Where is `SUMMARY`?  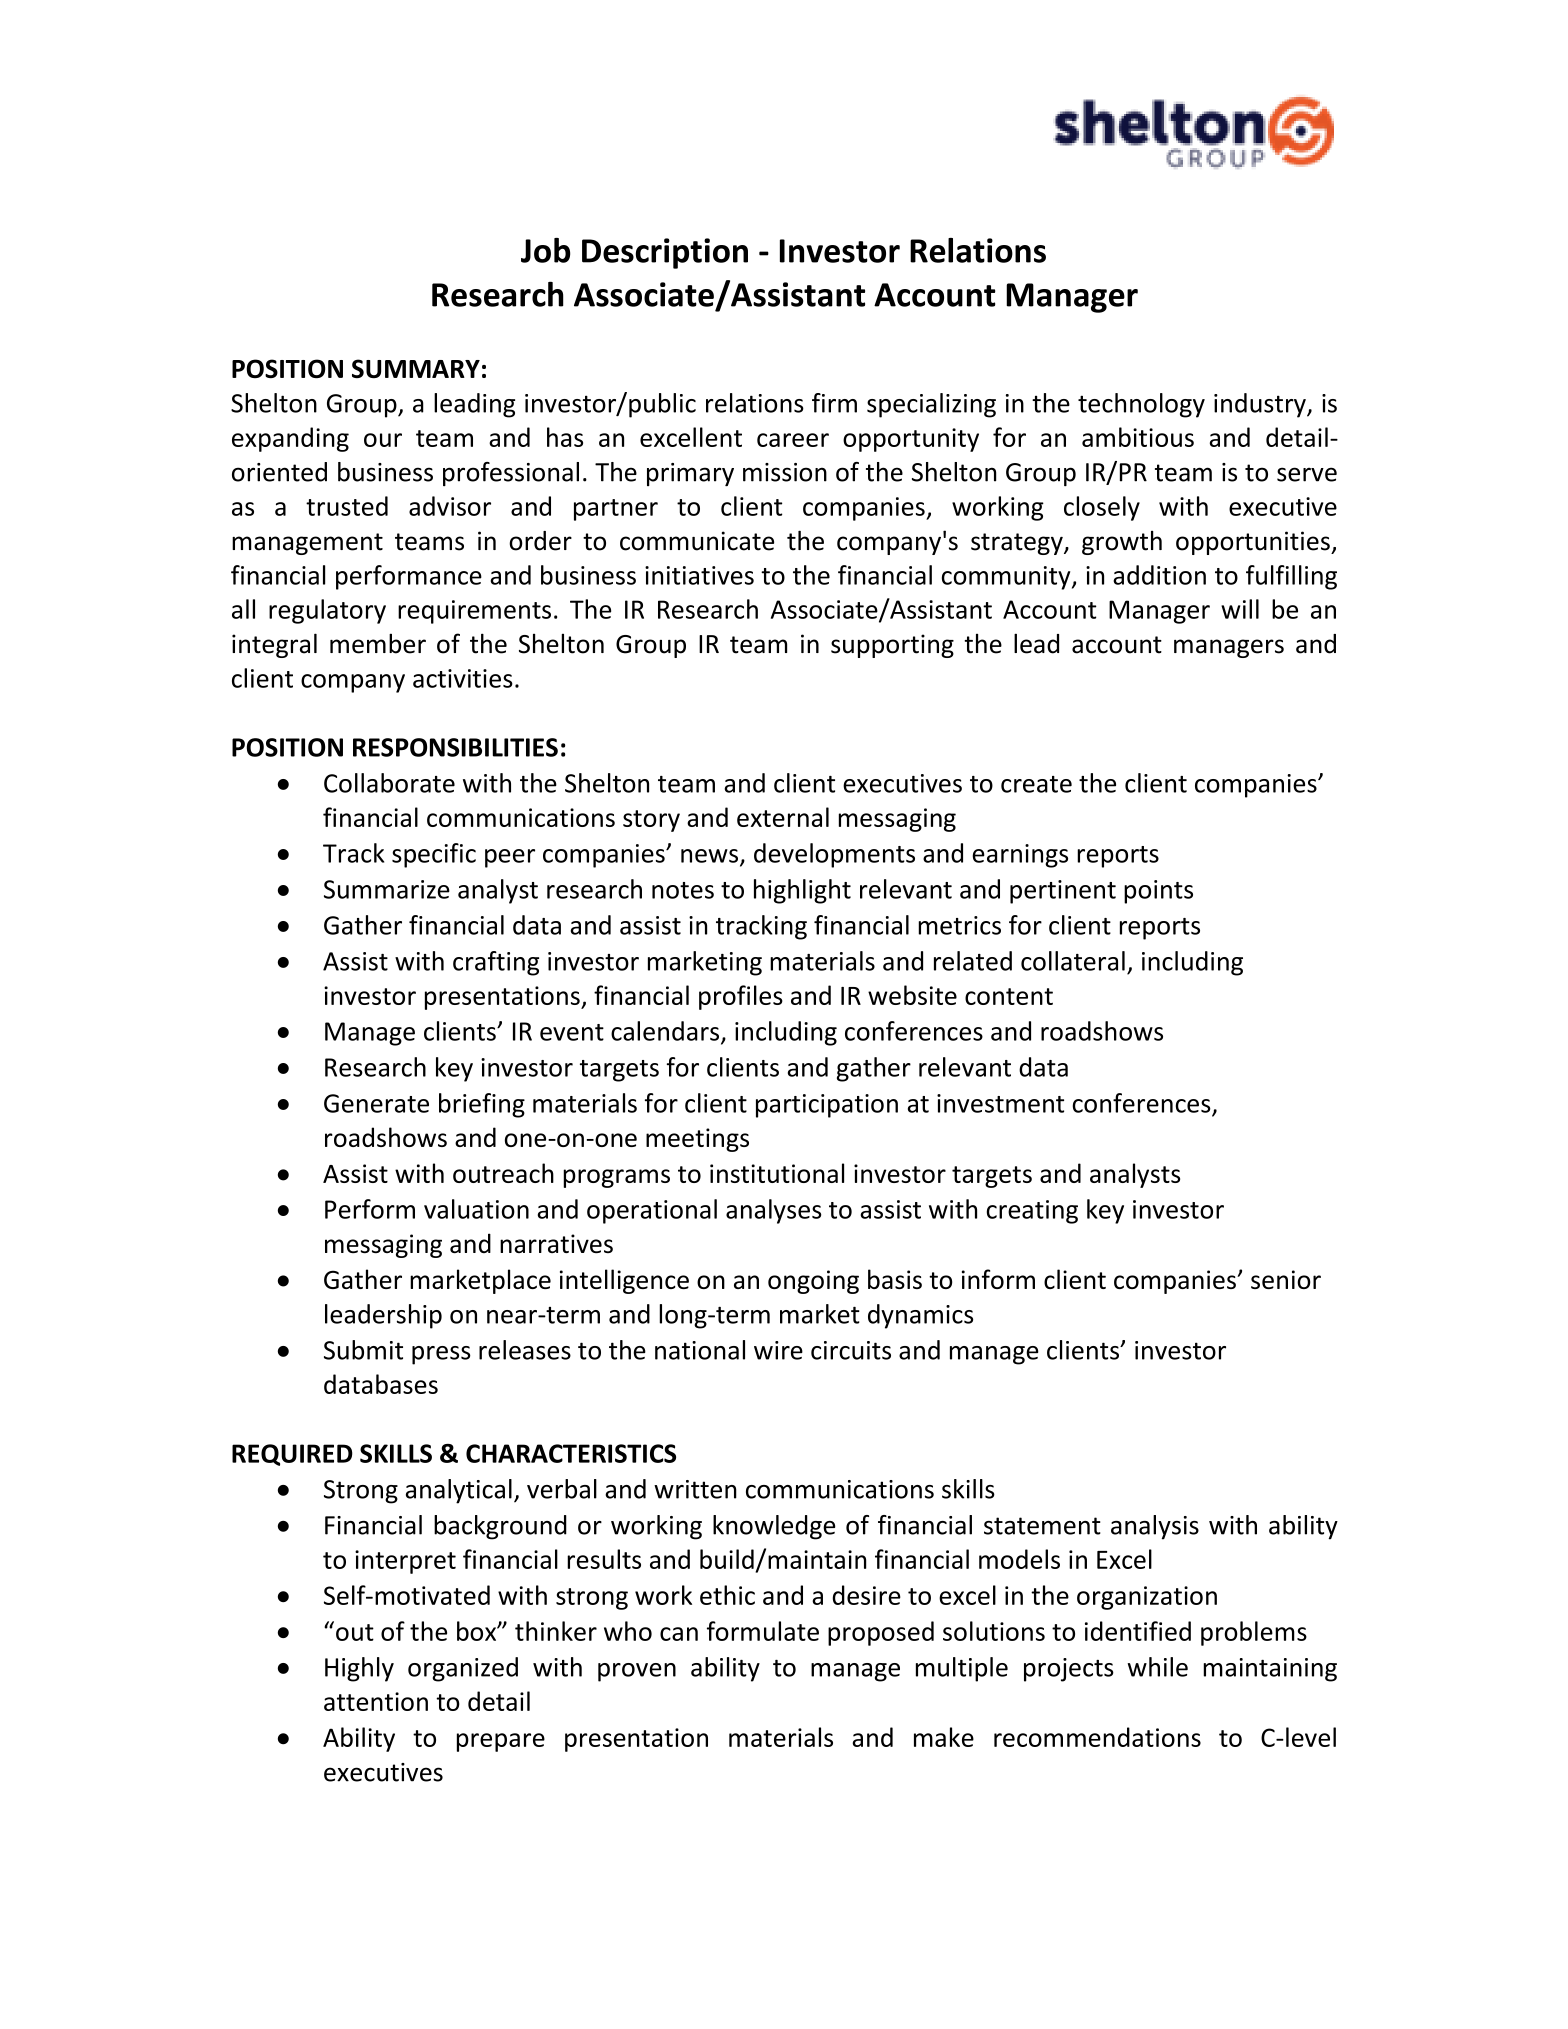
SUMMARY is located at coordinates (416, 368).
